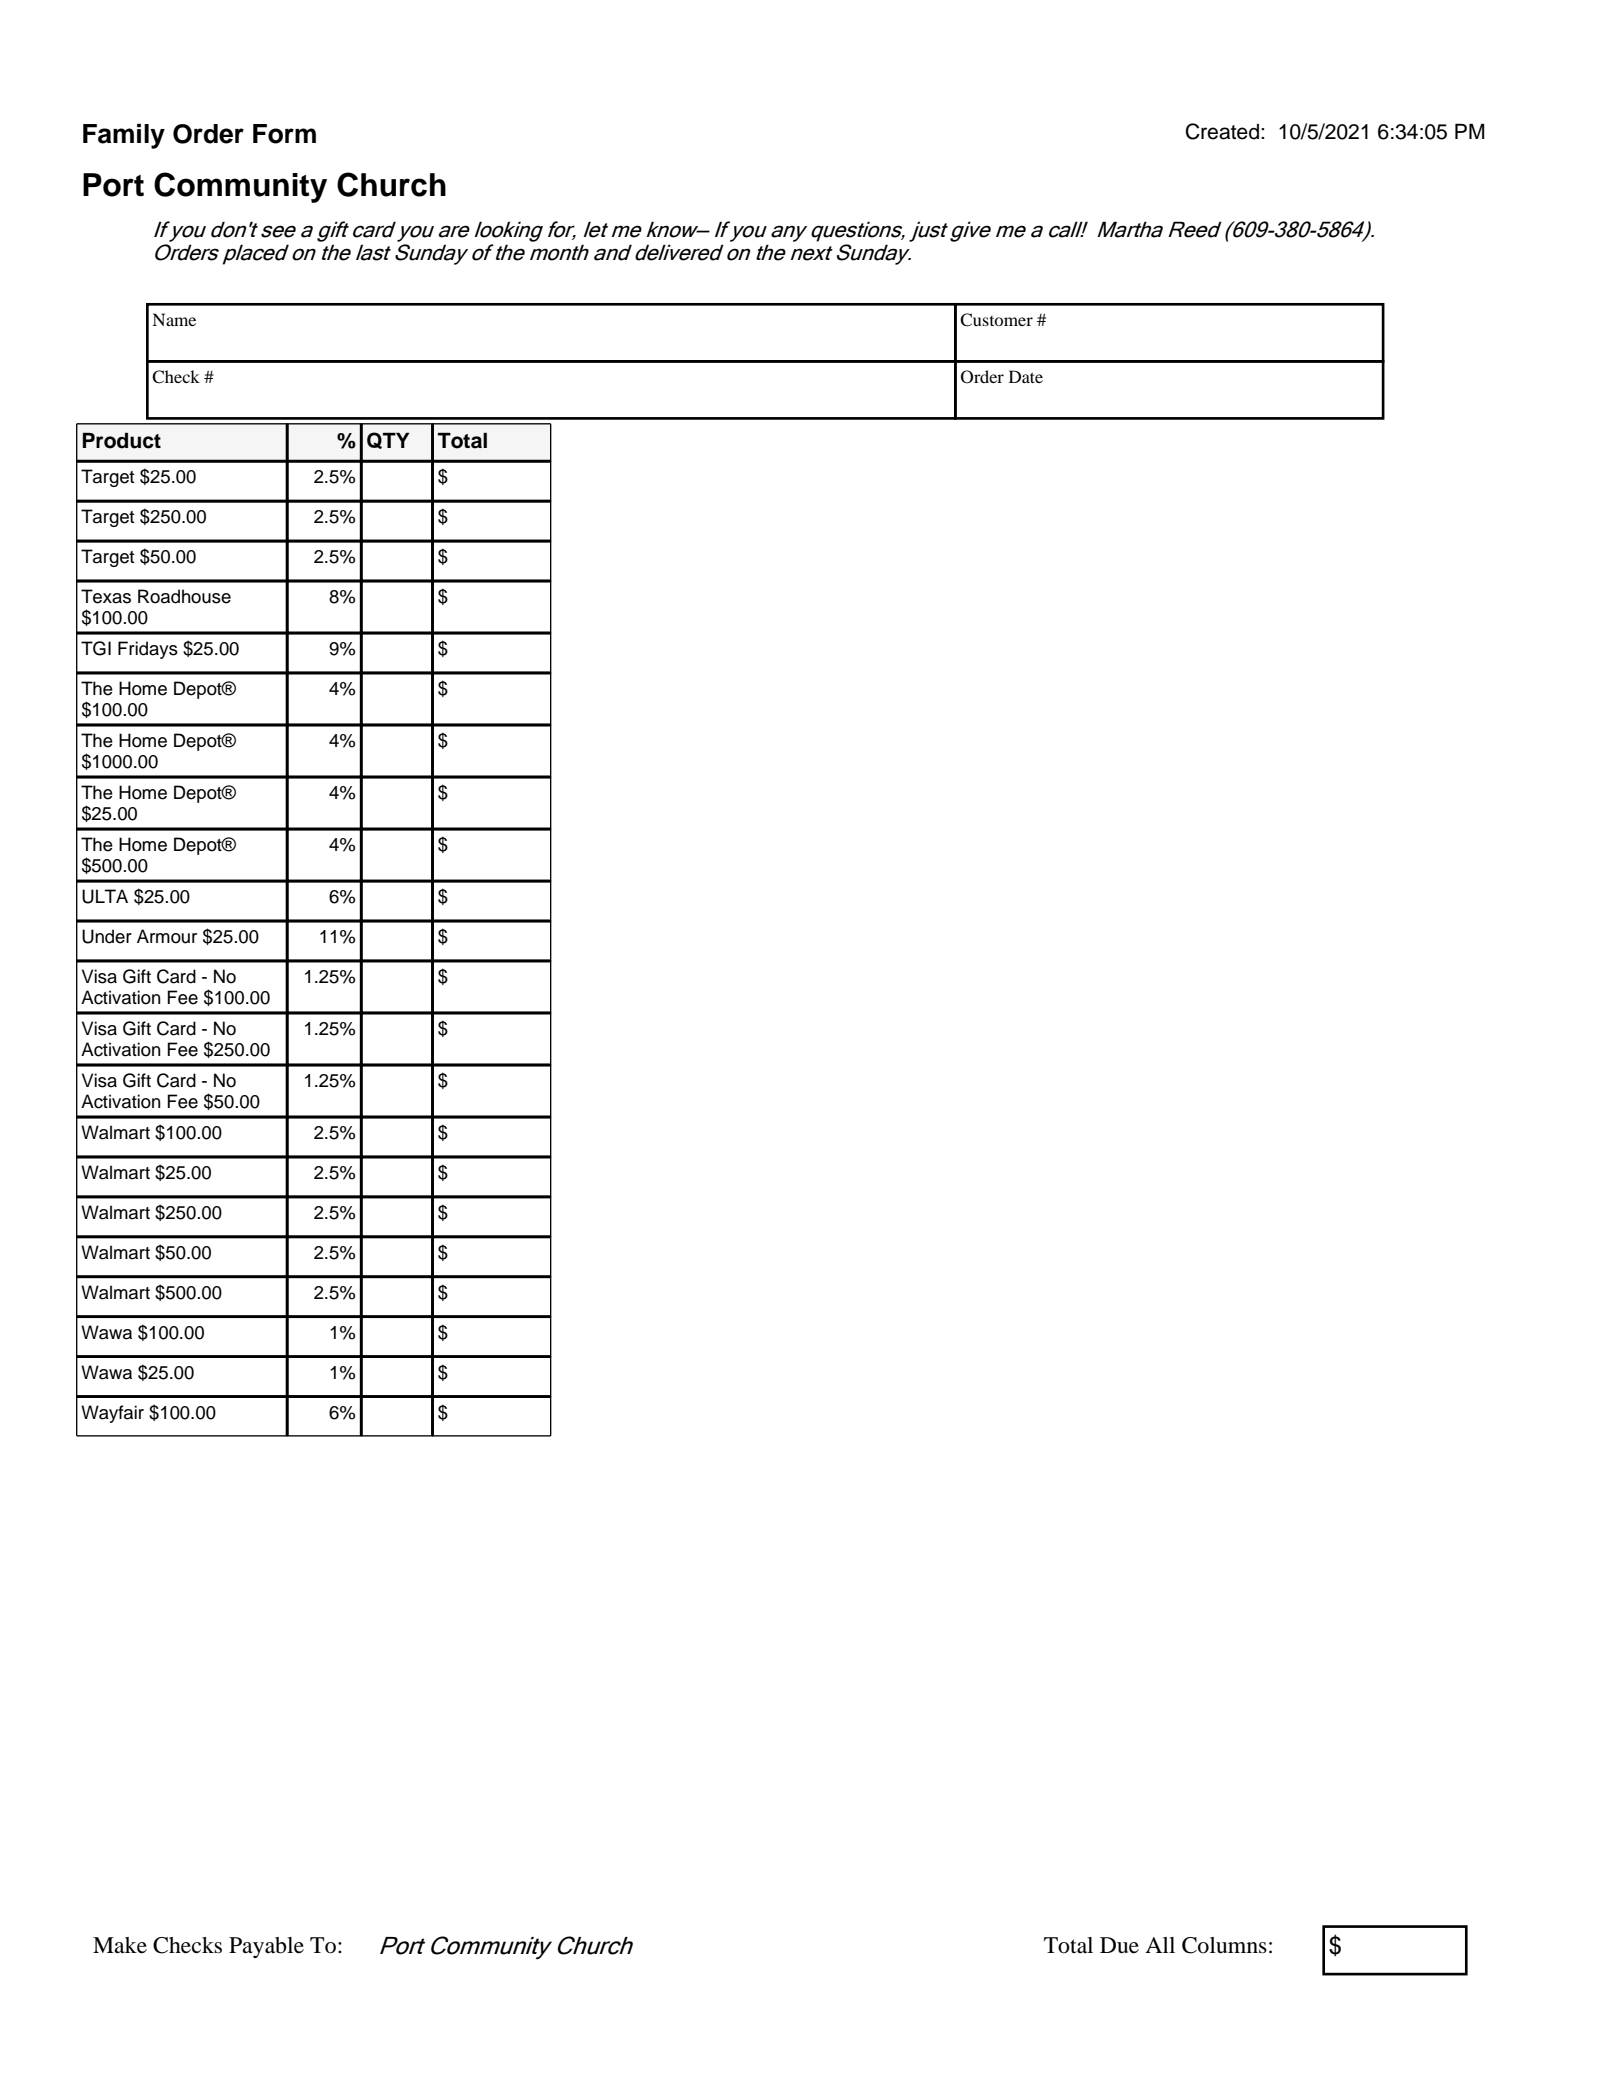 This document has height=2092, width=1616. Describe the element at coordinates (284, 134) in the document. I see `Form` at that location.
